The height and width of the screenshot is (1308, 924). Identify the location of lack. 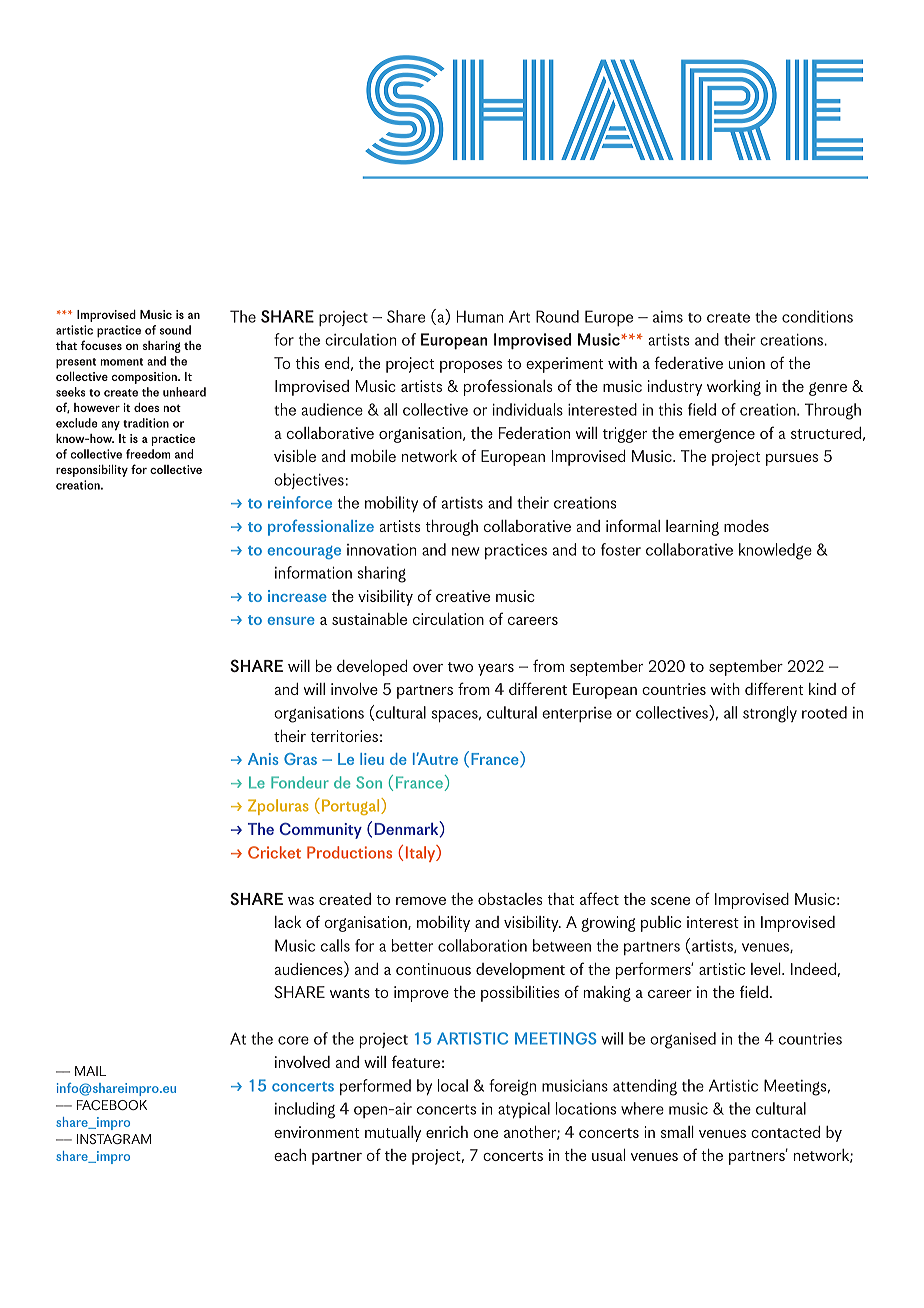
(288, 922).
